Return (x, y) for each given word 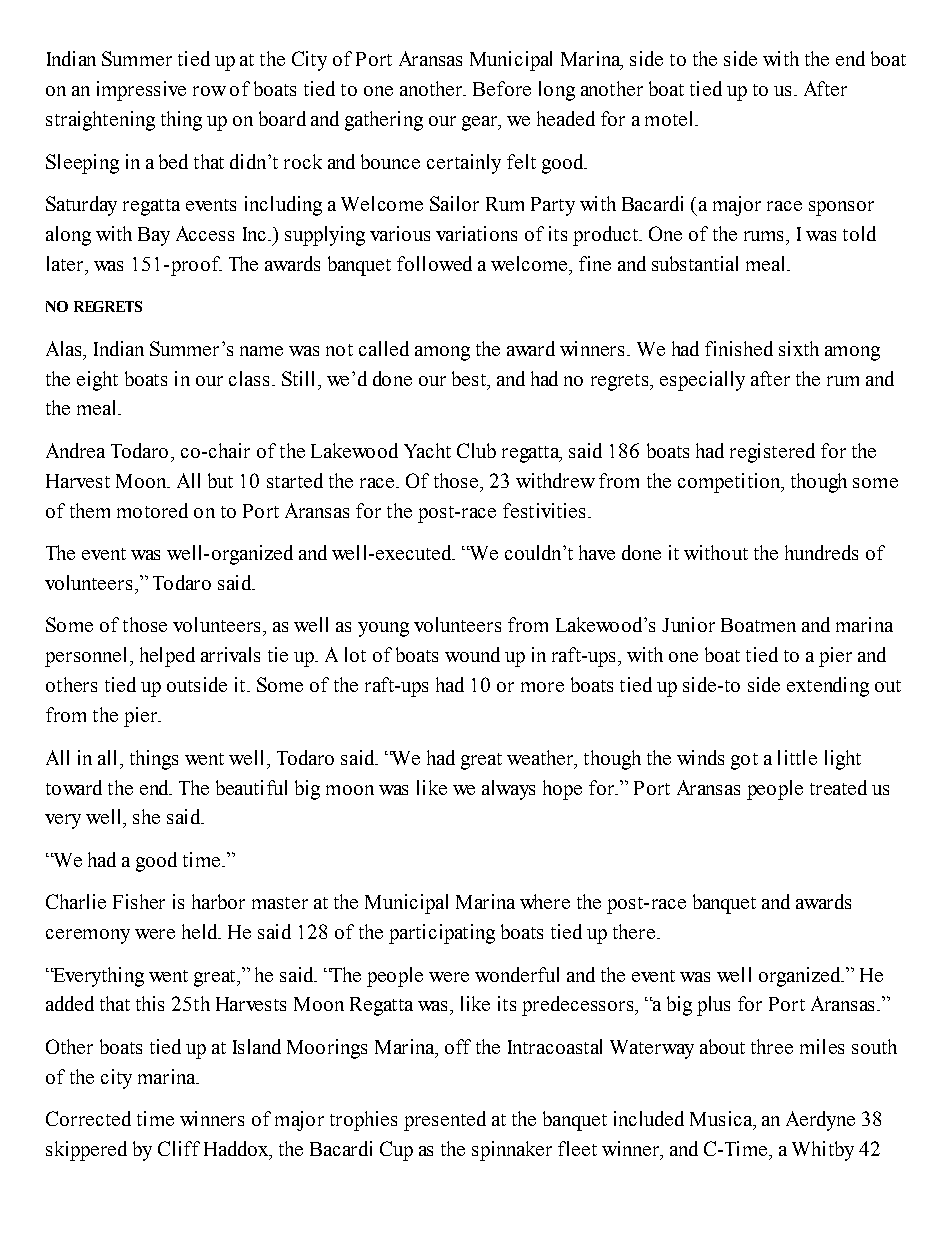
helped (167, 657)
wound (472, 654)
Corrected (88, 1118)
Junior (688, 624)
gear (481, 123)
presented (445, 1121)
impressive (141, 91)
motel (670, 118)
